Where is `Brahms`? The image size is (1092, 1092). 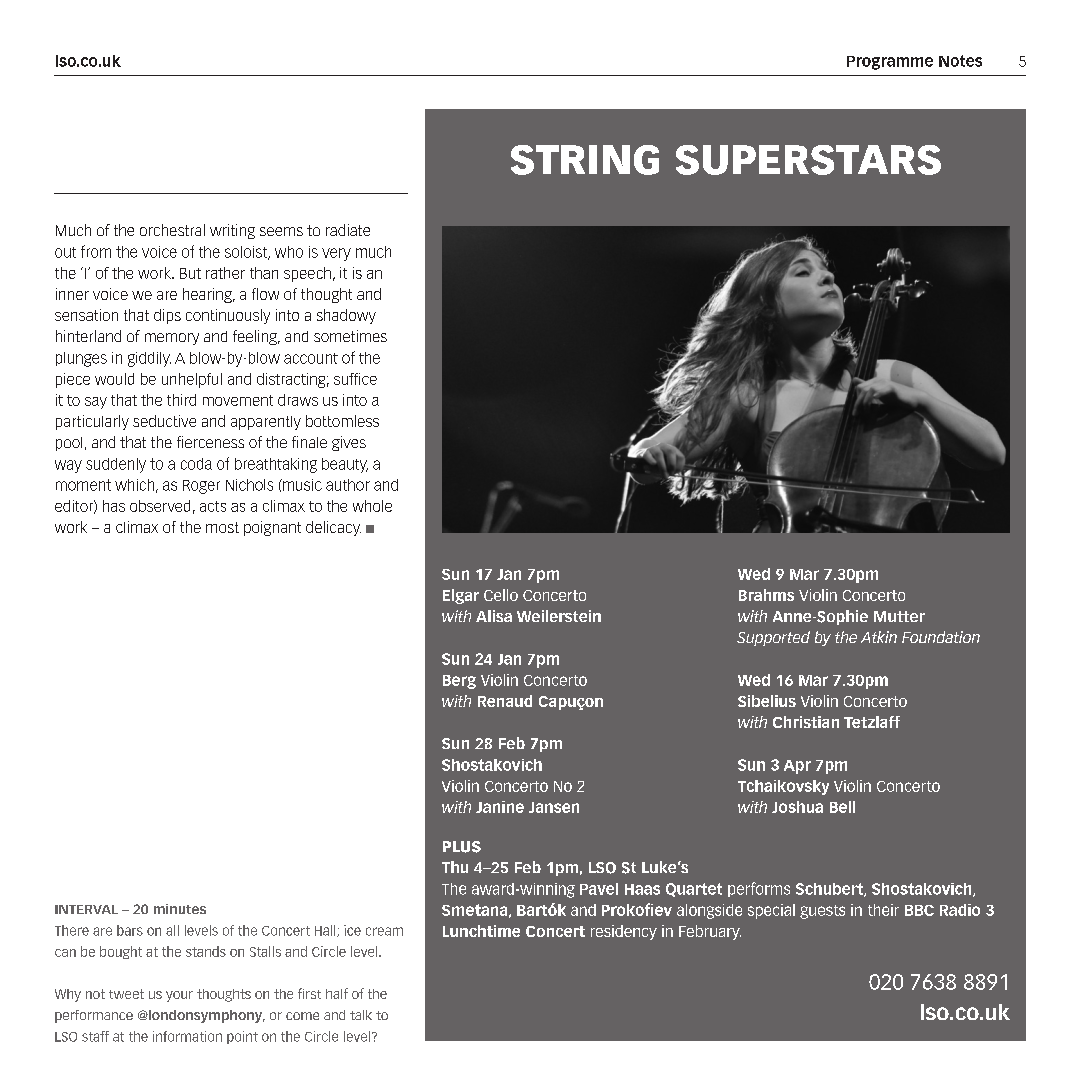 Brahms is located at coordinates (766, 595).
